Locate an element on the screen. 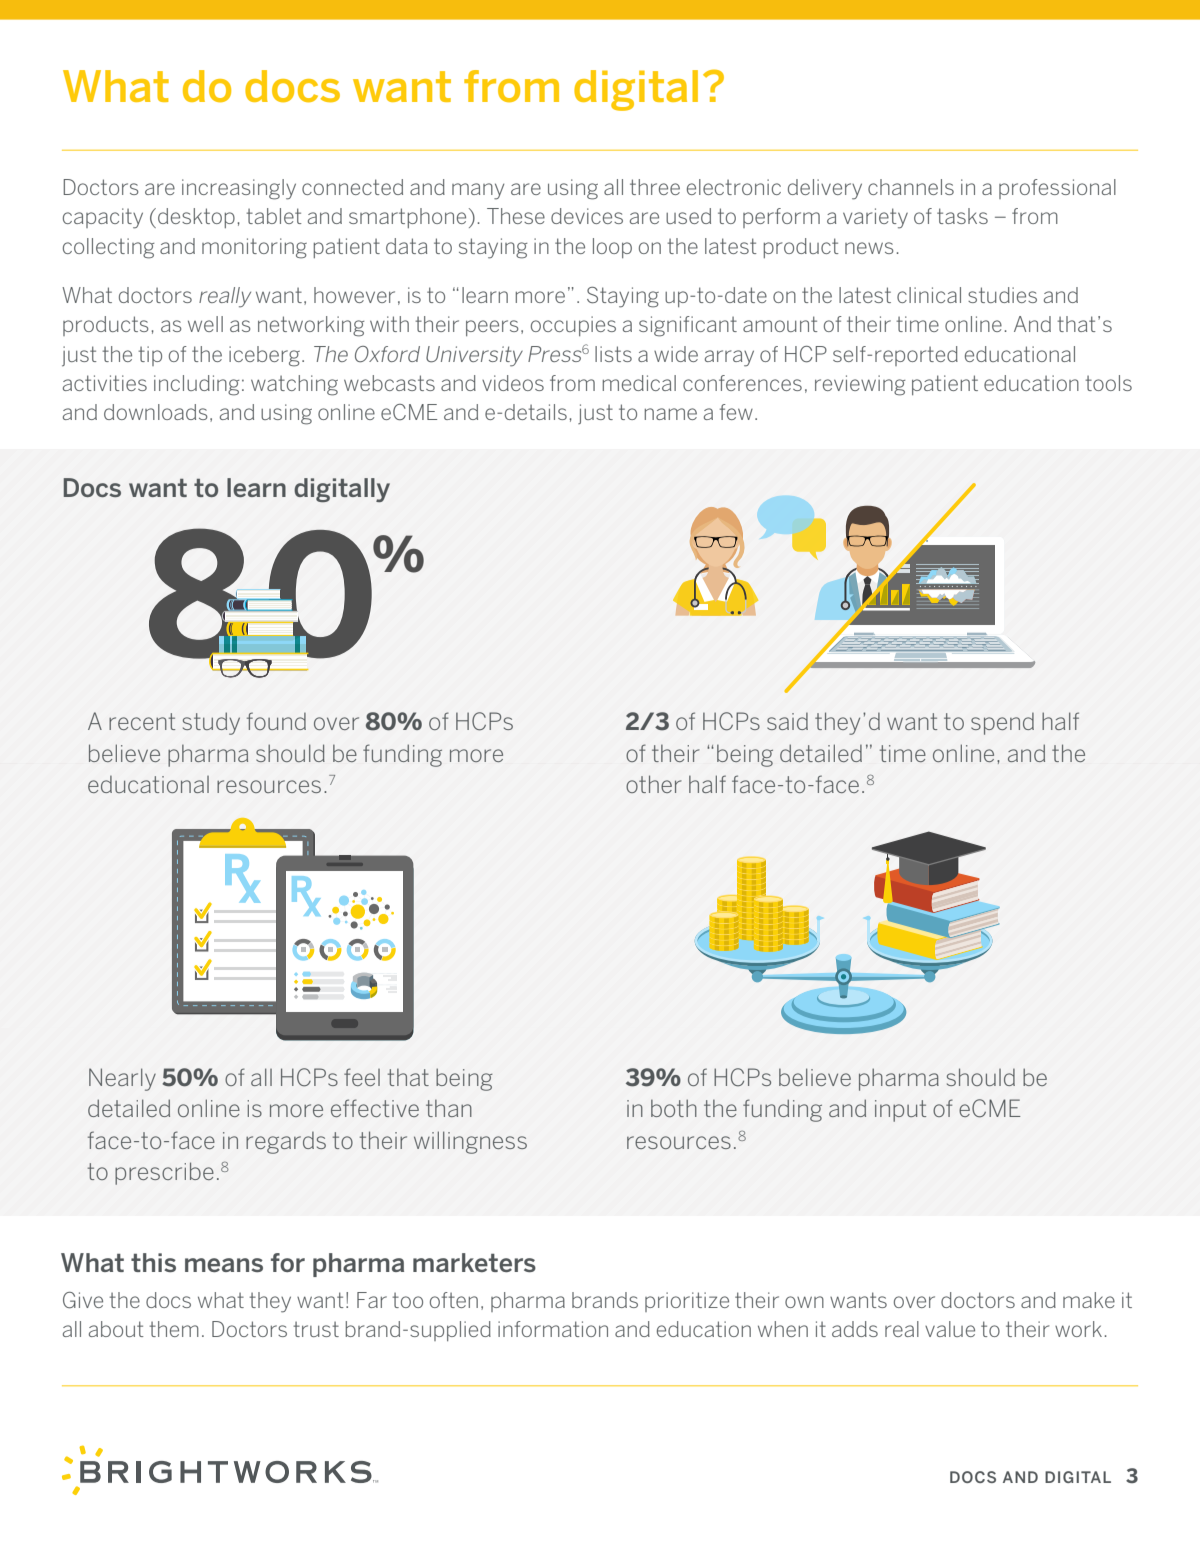 Image resolution: width=1200 pixels, height=1553 pixels. study is located at coordinates (211, 723).
